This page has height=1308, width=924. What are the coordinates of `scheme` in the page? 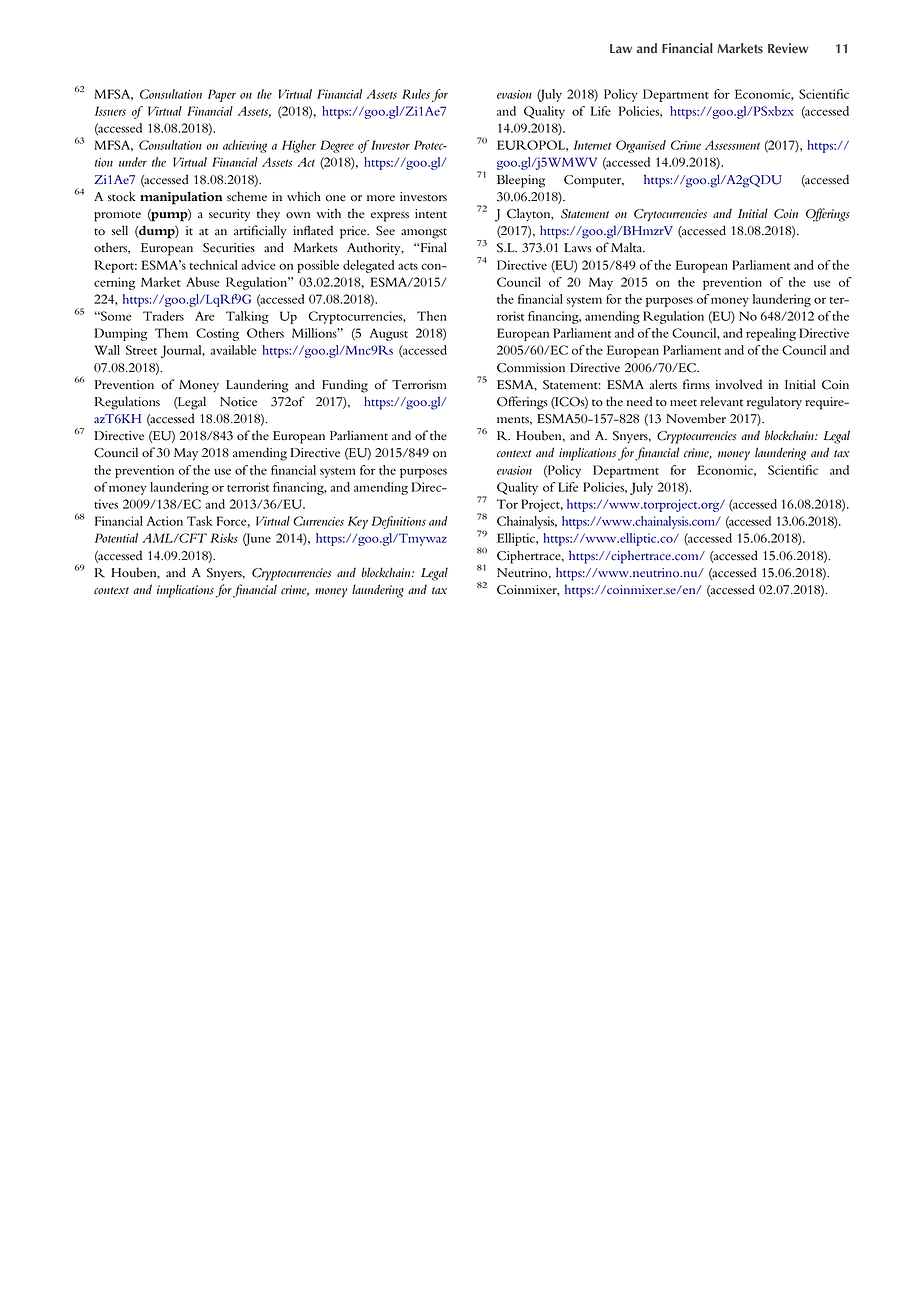 It's located at (247, 196).
